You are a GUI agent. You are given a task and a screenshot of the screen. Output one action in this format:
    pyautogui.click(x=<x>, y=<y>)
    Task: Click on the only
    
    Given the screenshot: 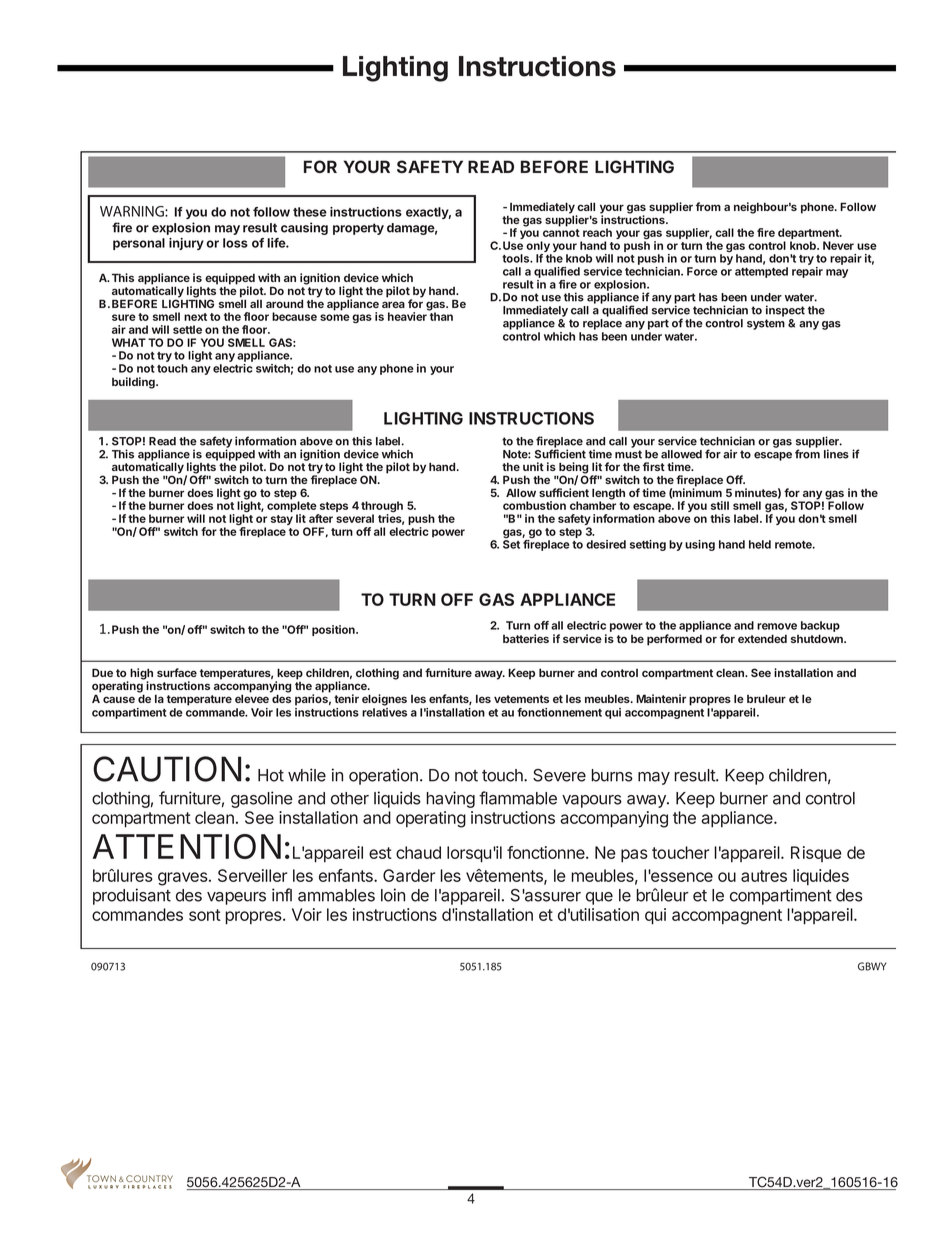 What is the action you would take?
    pyautogui.click(x=539, y=248)
